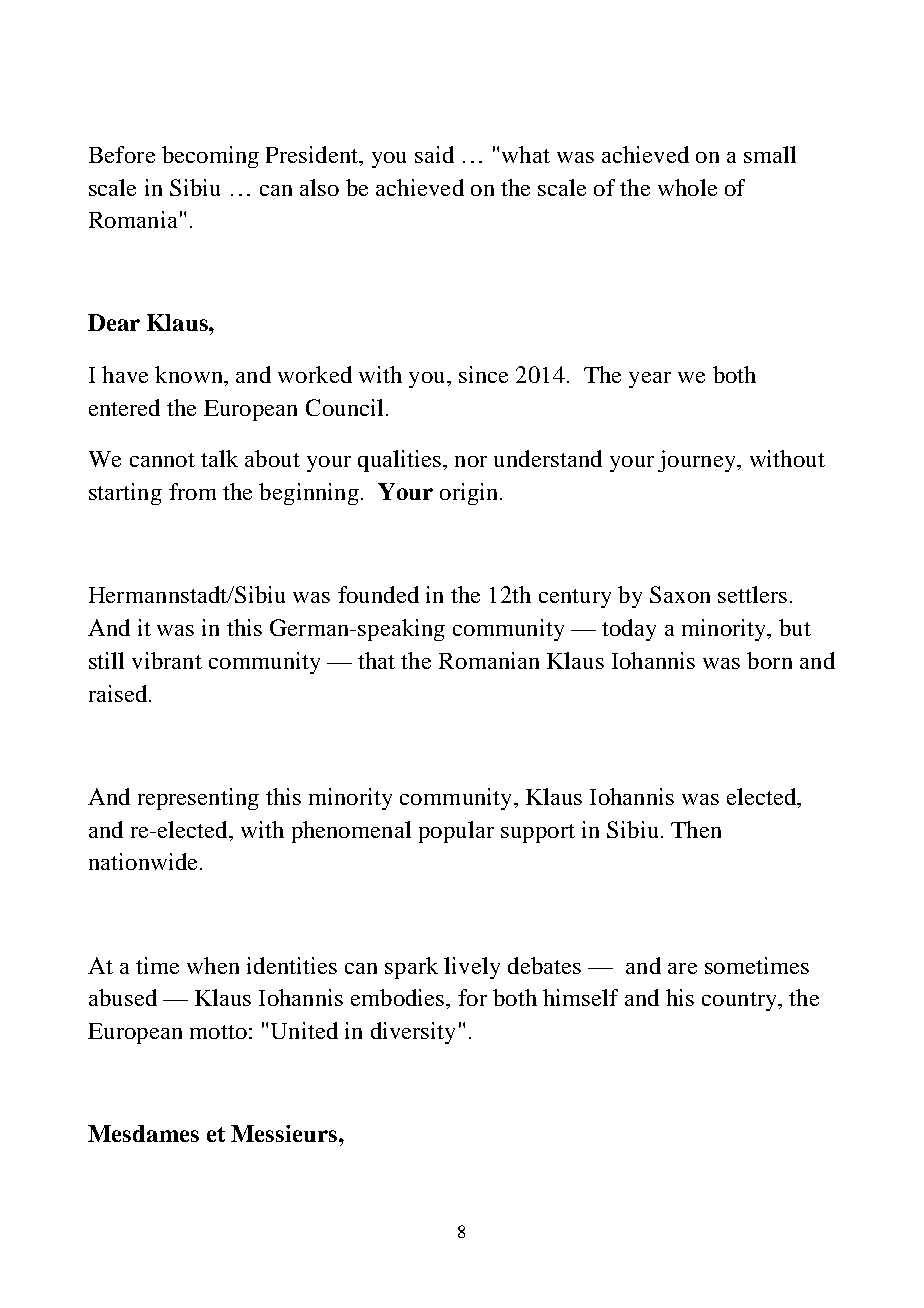 The width and height of the screenshot is (924, 1308). Describe the element at coordinates (740, 1001) in the screenshot. I see `country` at that location.
